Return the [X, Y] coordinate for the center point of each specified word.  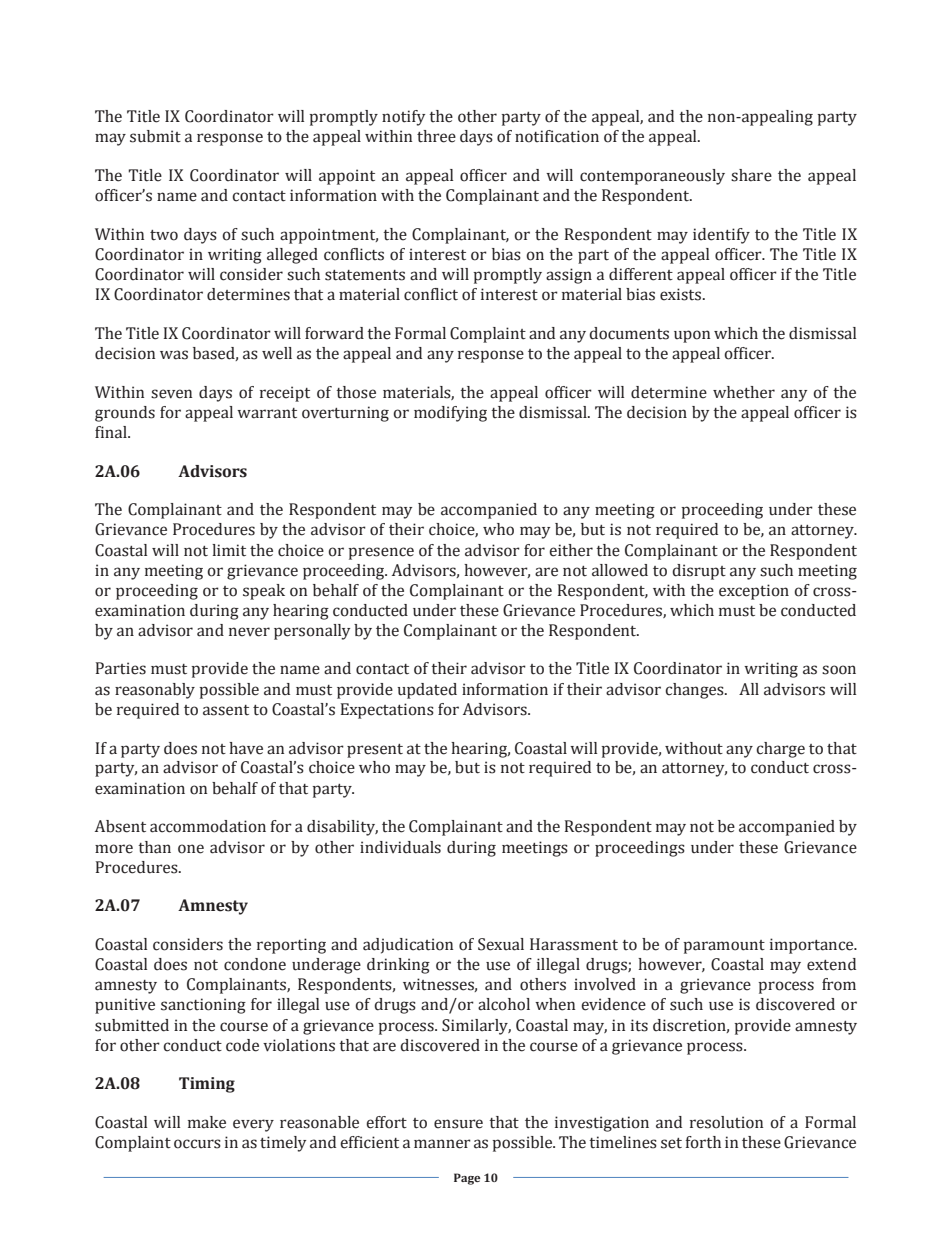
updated [427, 691]
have [246, 748]
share [751, 175]
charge [780, 750]
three [436, 136]
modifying [450, 414]
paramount [724, 947]
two [164, 235]
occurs [197, 1144]
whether [744, 392]
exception [754, 592]
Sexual [501, 944]
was [174, 355]
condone [255, 964]
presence [381, 553]
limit [229, 550]
